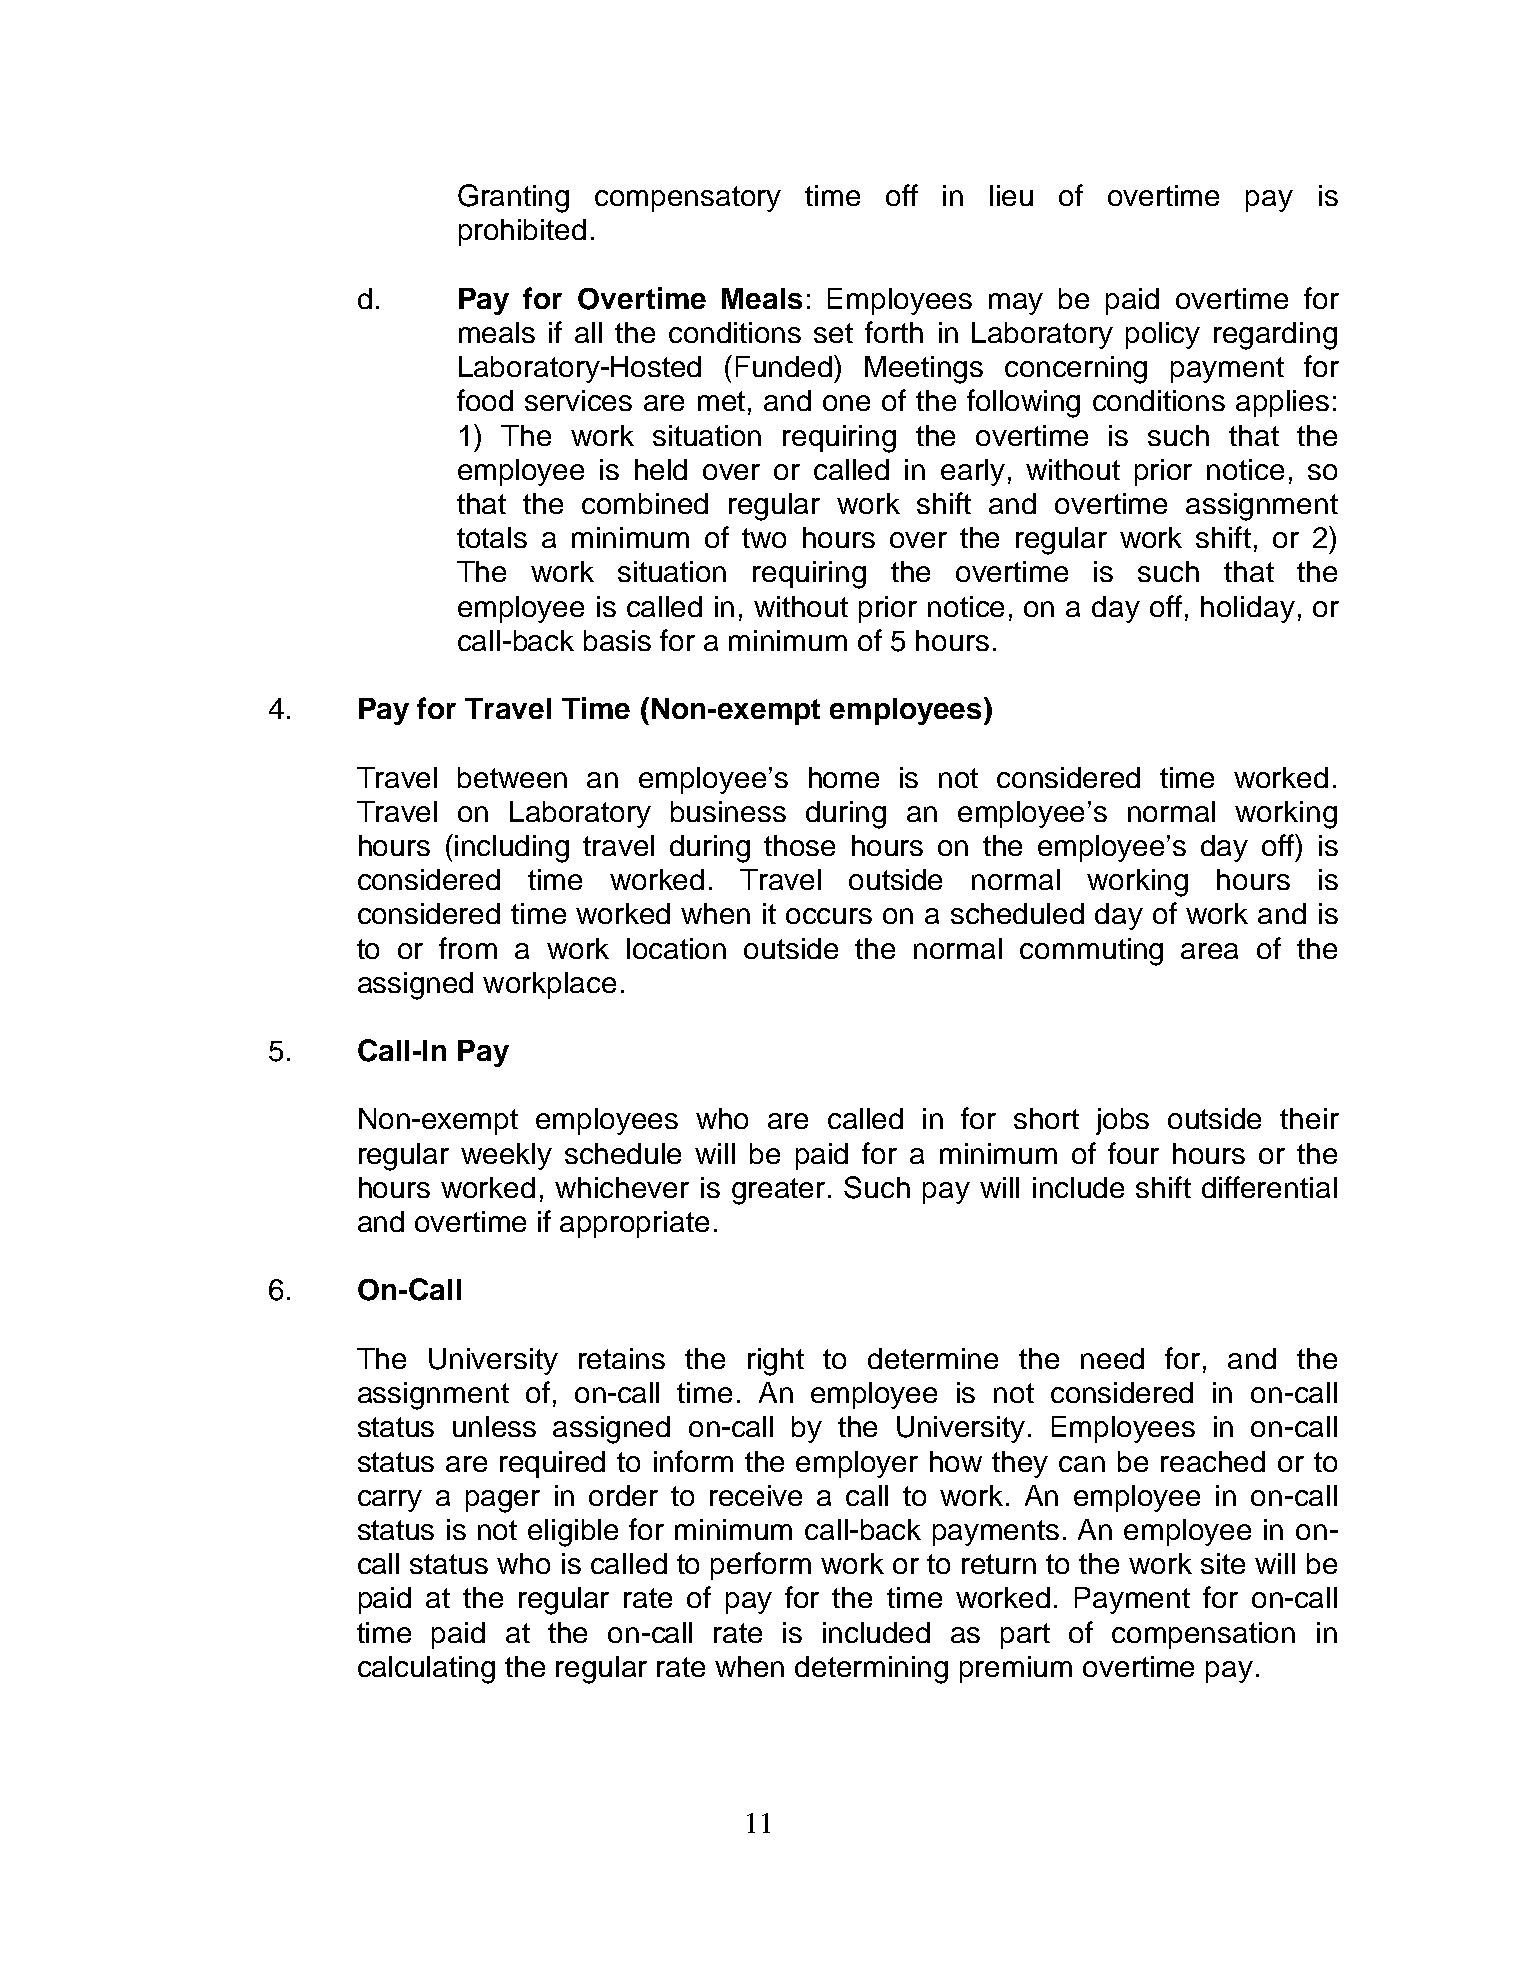 The image size is (1517, 1963). I want to click on prohibited, so click(522, 232).
